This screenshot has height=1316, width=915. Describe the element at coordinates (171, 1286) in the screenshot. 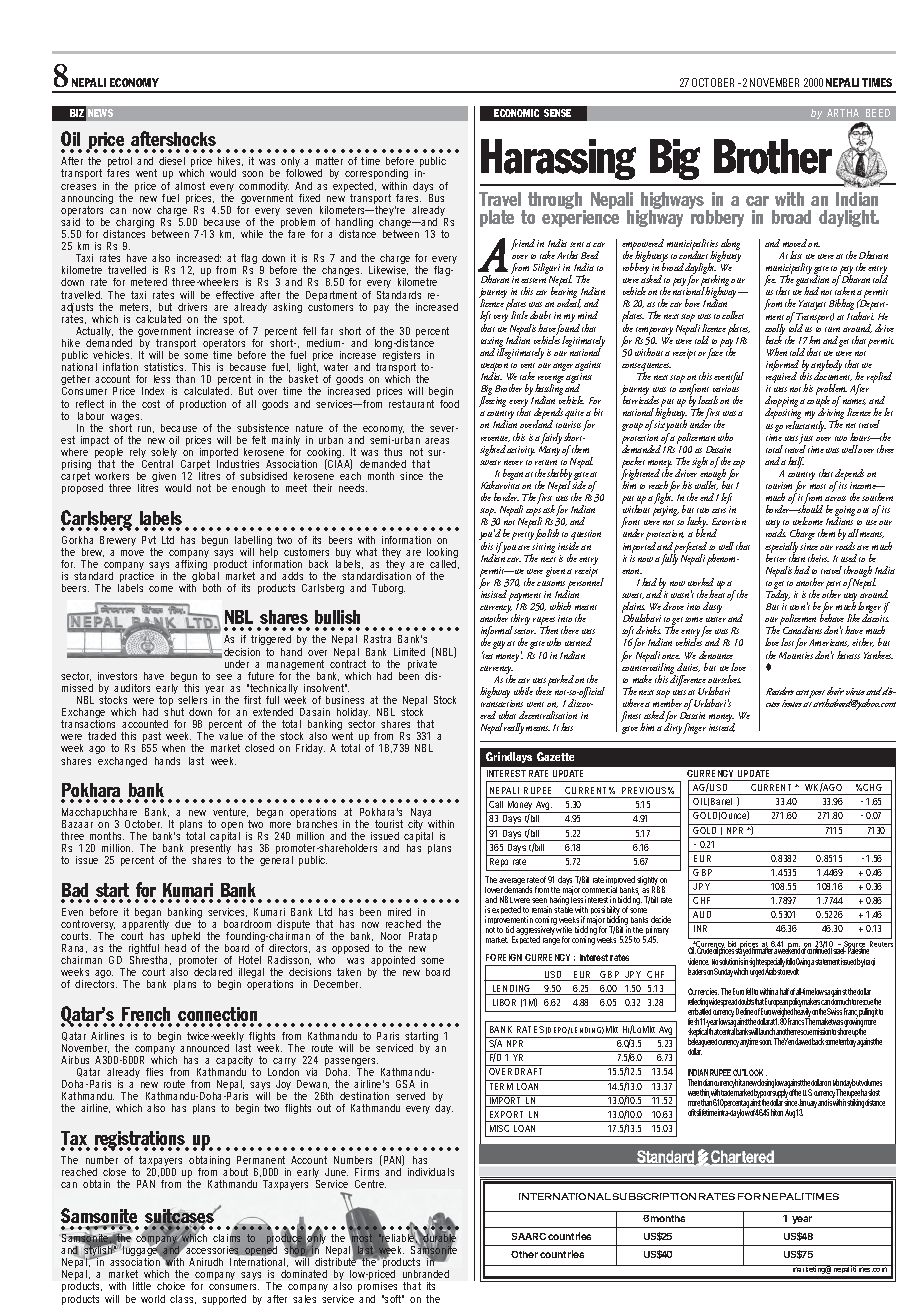

I see `choice` at that location.
